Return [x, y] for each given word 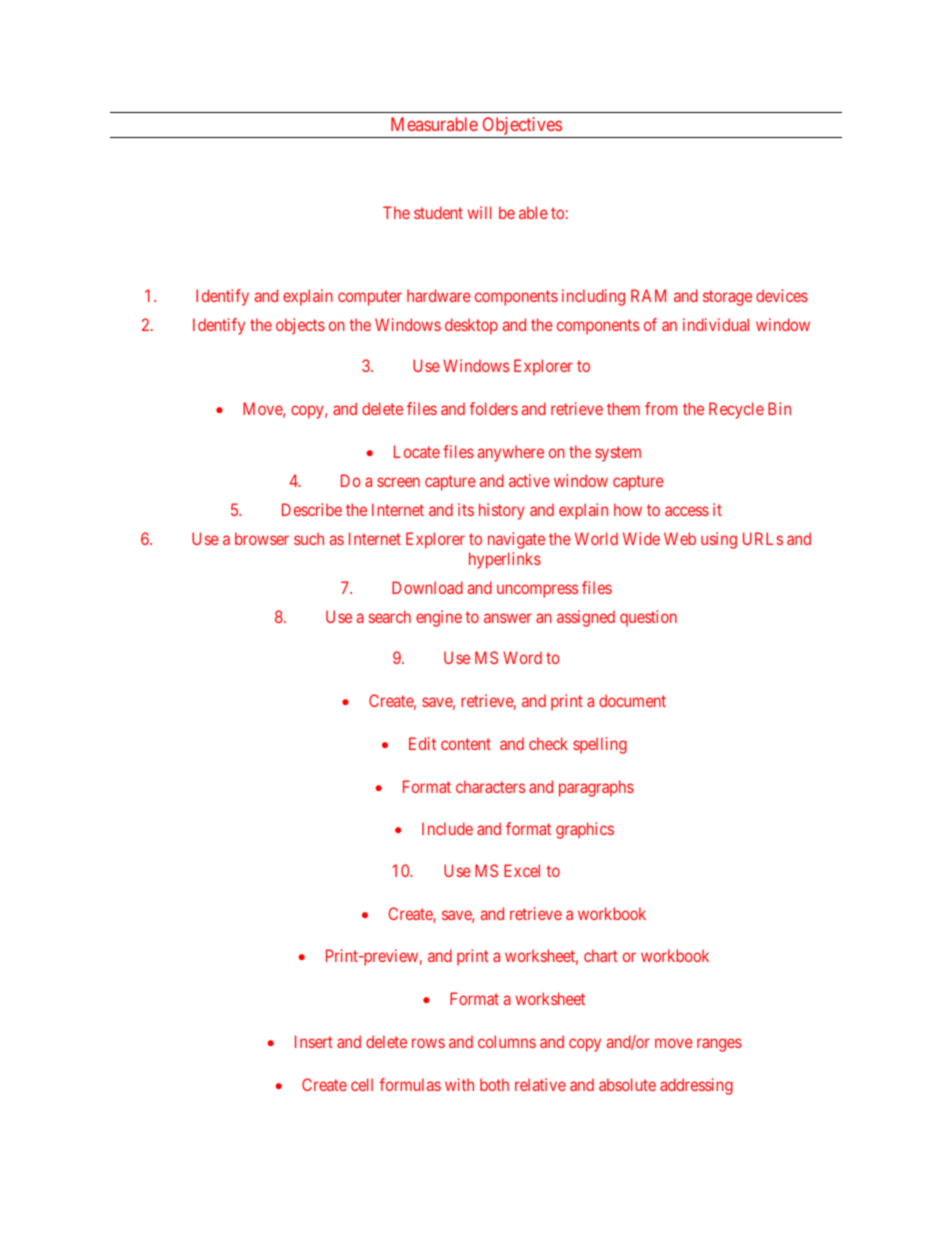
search [390, 616]
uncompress [537, 591]
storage [727, 298]
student [438, 212]
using [719, 540]
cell [362, 1084]
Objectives [521, 127]
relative [540, 1084]
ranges [719, 1045]
